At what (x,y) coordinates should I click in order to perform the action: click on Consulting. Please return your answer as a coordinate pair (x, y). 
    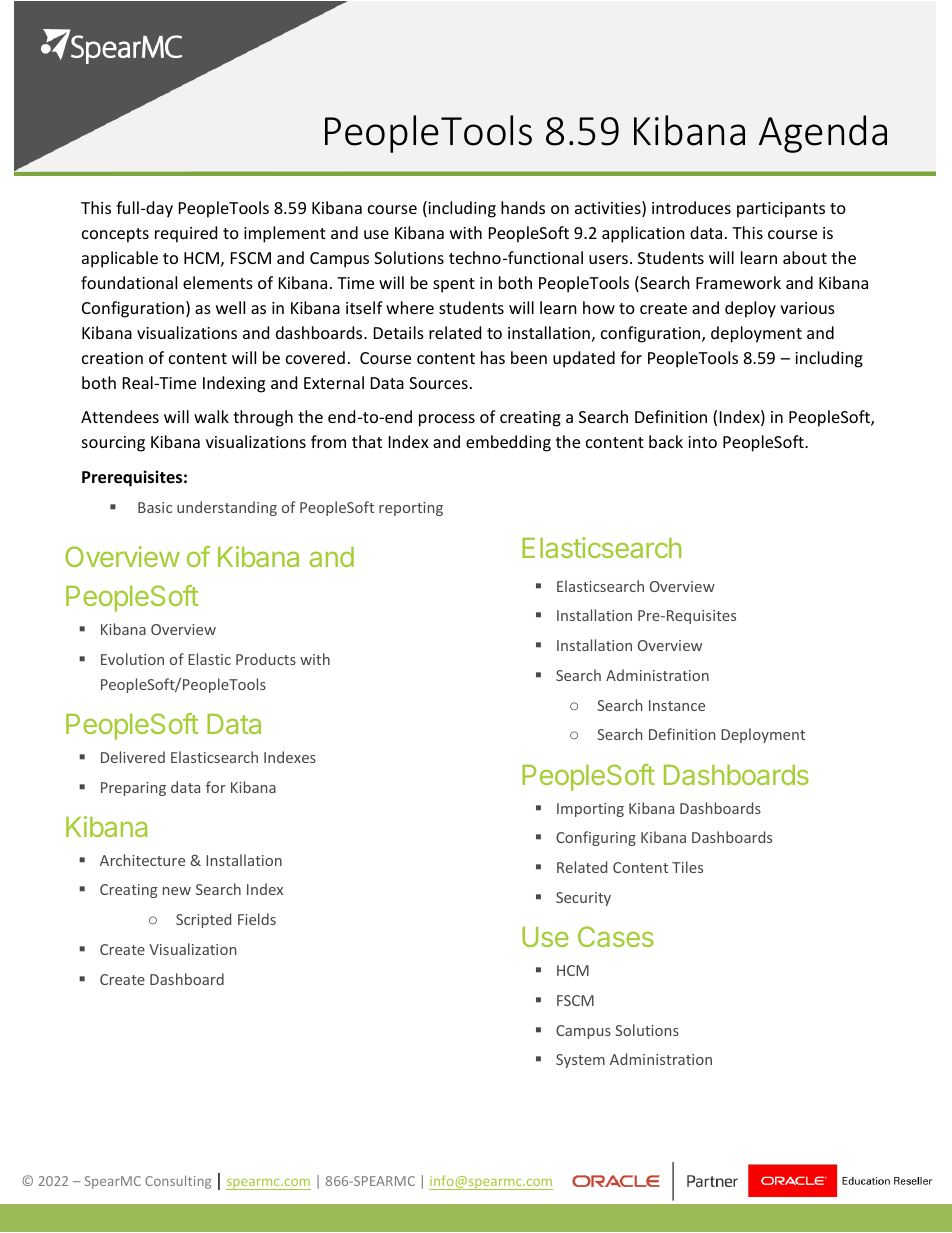
    Looking at the image, I should click on (178, 1182).
